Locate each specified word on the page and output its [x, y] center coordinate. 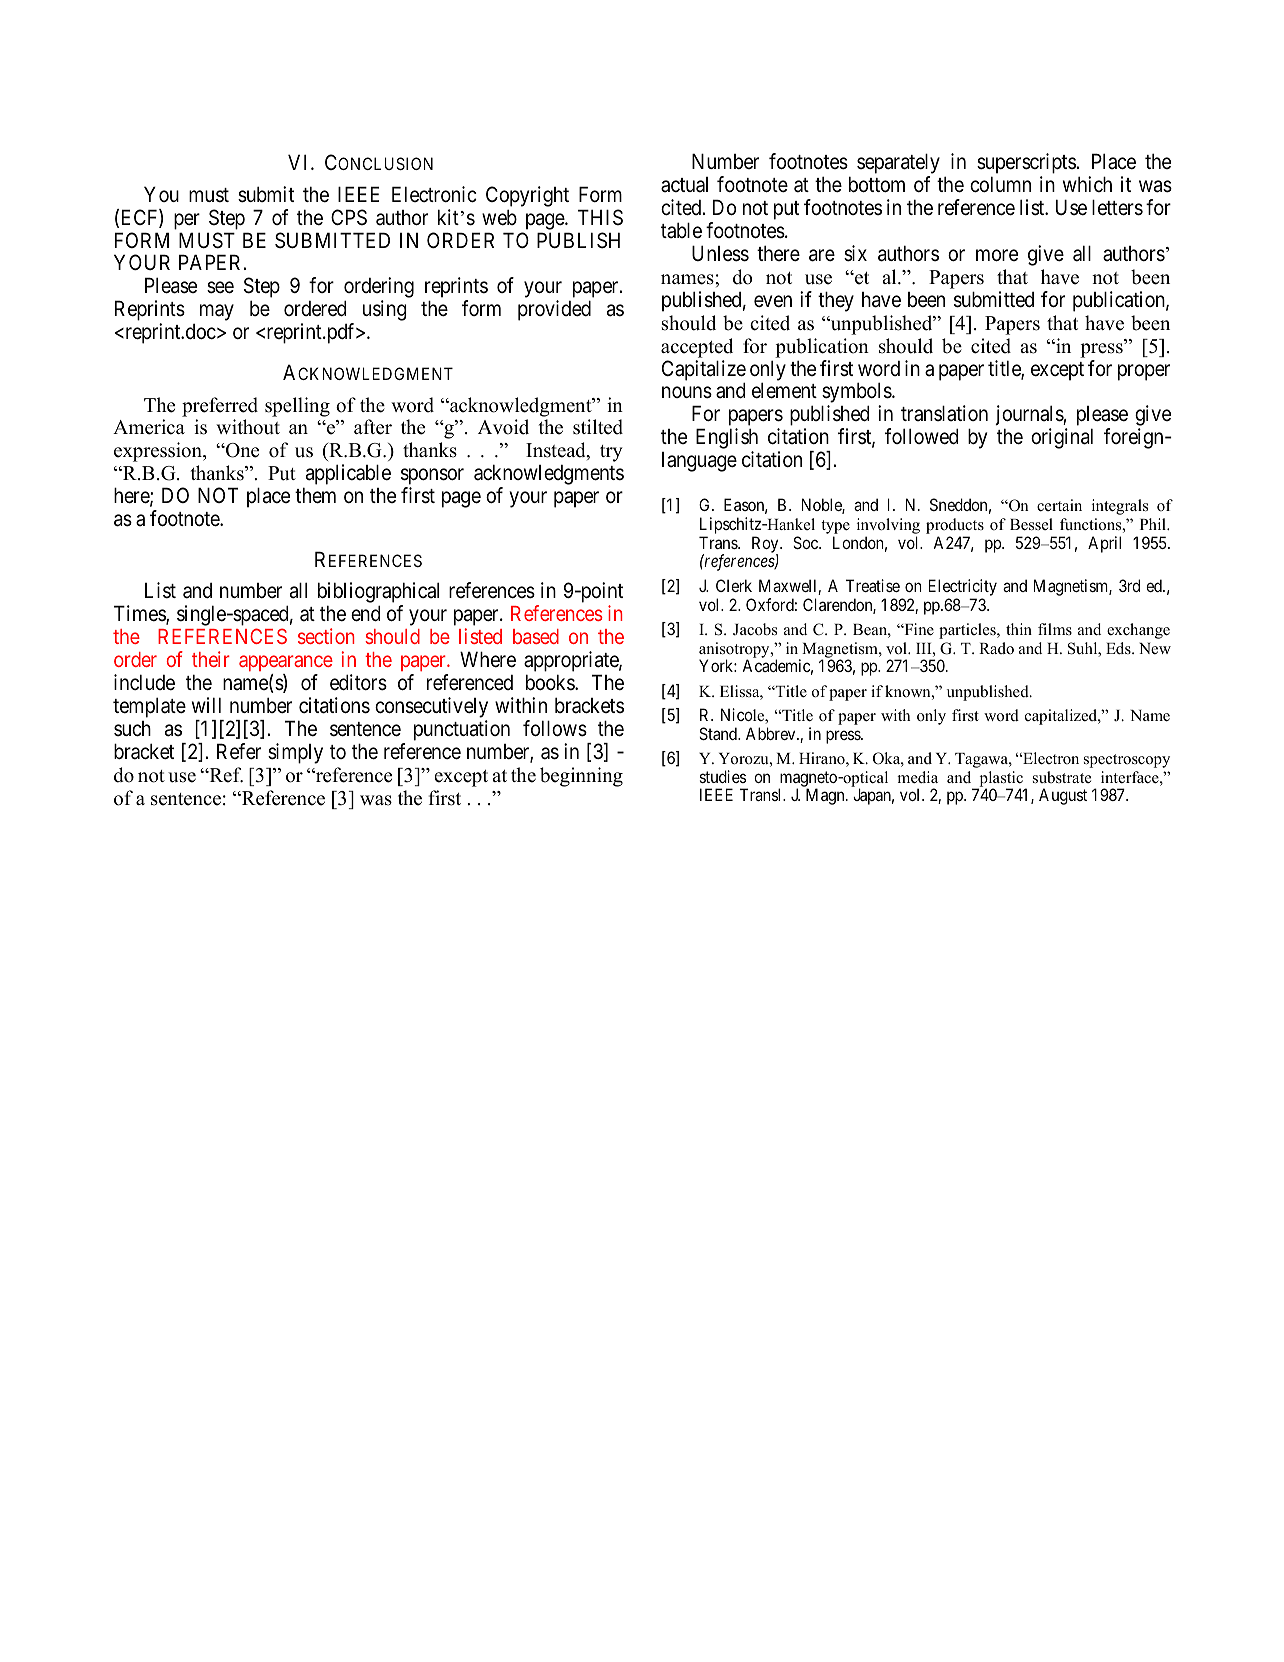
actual [684, 185]
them [315, 495]
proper [1144, 372]
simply [295, 753]
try [611, 453]
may [217, 313]
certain [1059, 505]
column [1000, 184]
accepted [697, 348]
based [536, 636]
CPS [349, 217]
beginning [581, 777]
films [1055, 629]
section [326, 636]
